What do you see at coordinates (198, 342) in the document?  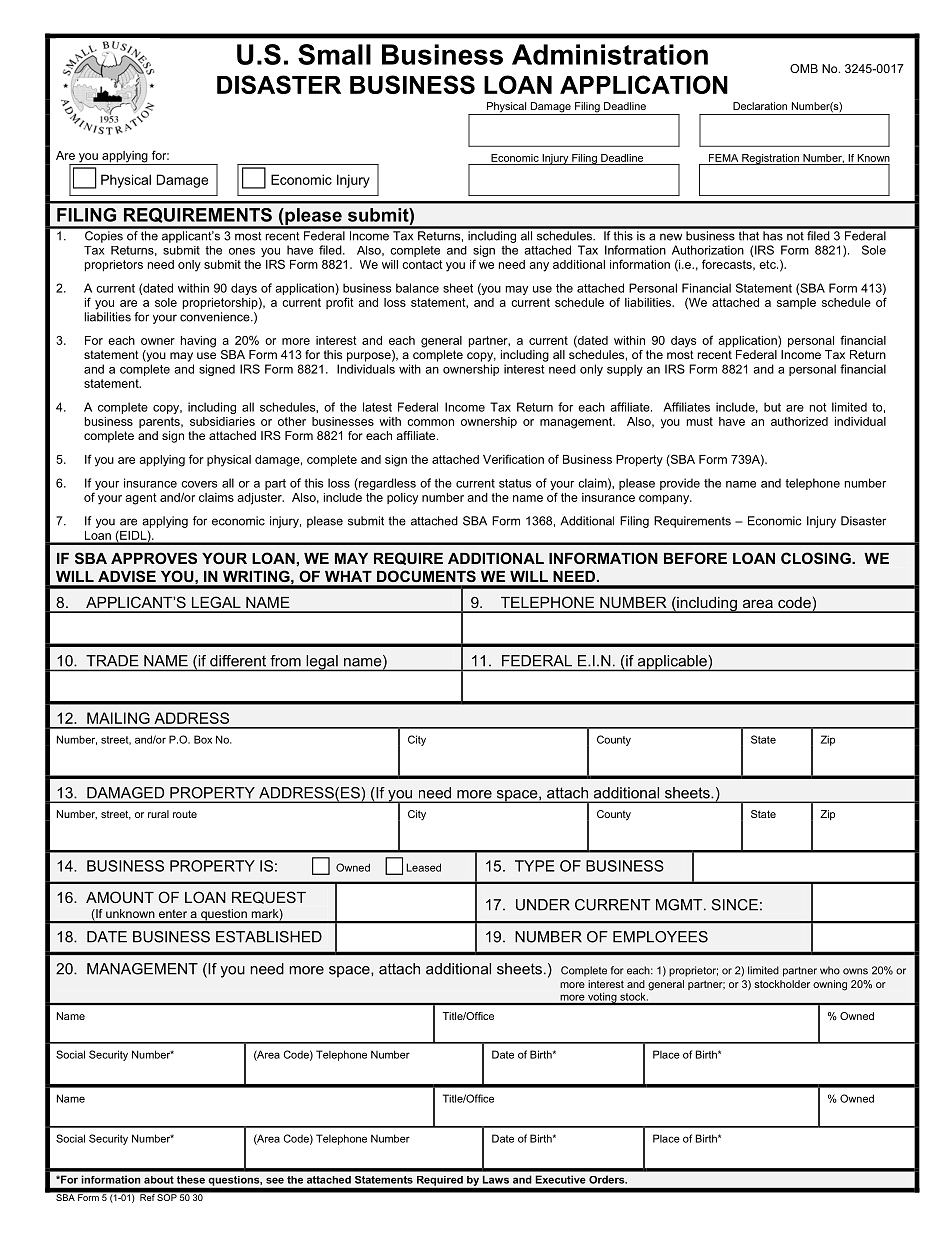 I see `having` at bounding box center [198, 342].
